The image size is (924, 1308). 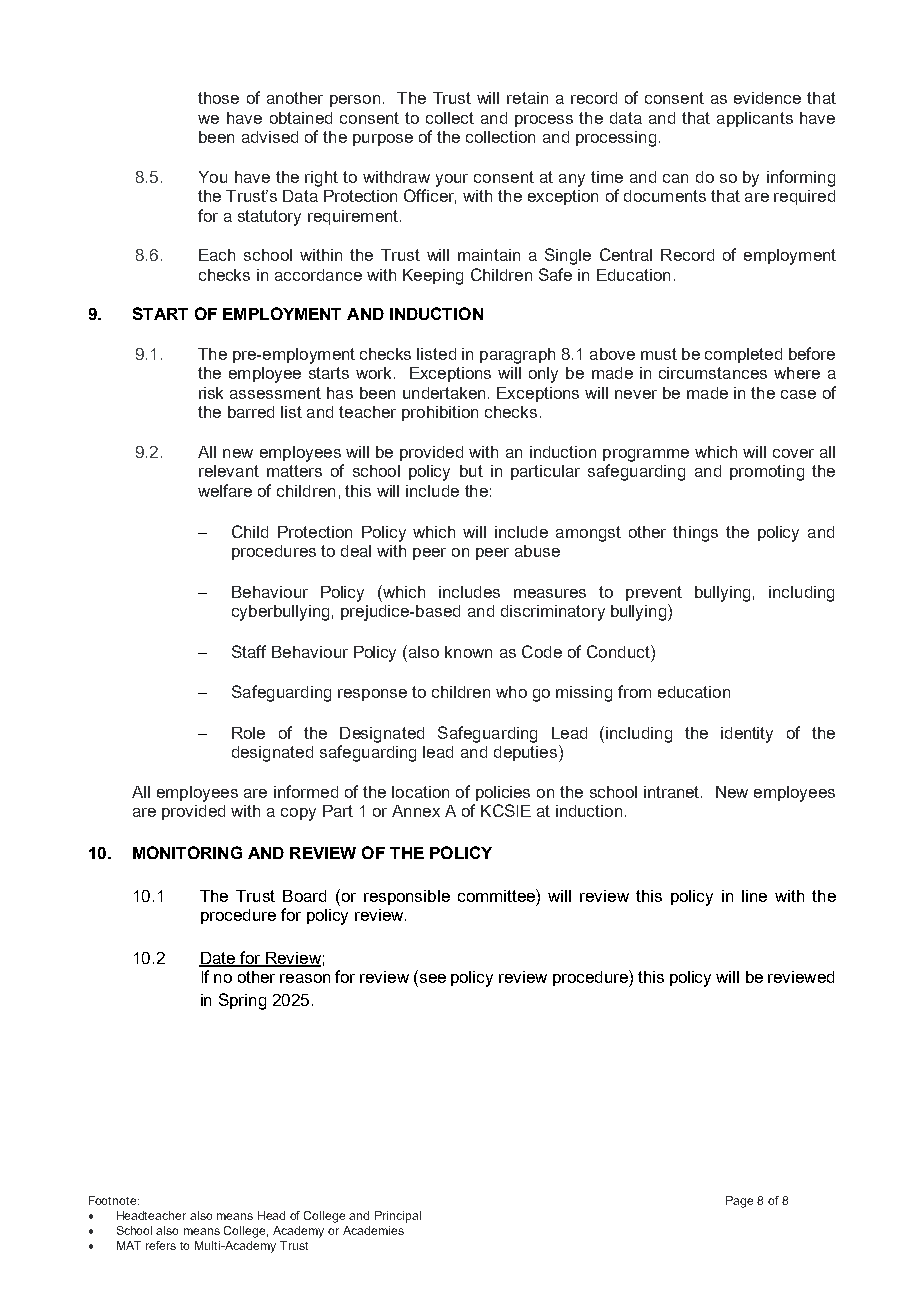 What do you see at coordinates (398, 1217) in the image?
I see `Principal` at bounding box center [398, 1217].
